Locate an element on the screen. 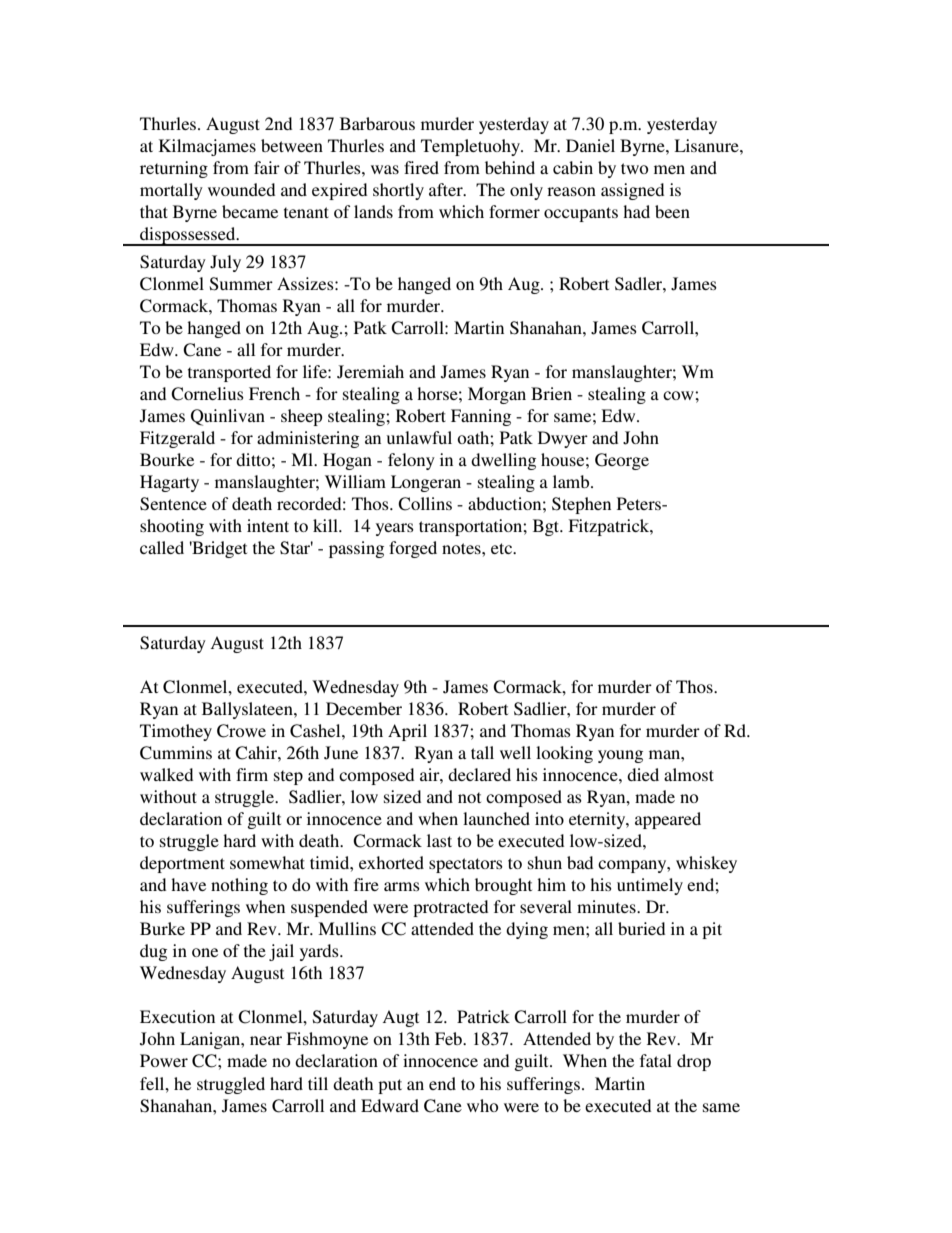 The image size is (952, 1233). George is located at coordinates (622, 461).
